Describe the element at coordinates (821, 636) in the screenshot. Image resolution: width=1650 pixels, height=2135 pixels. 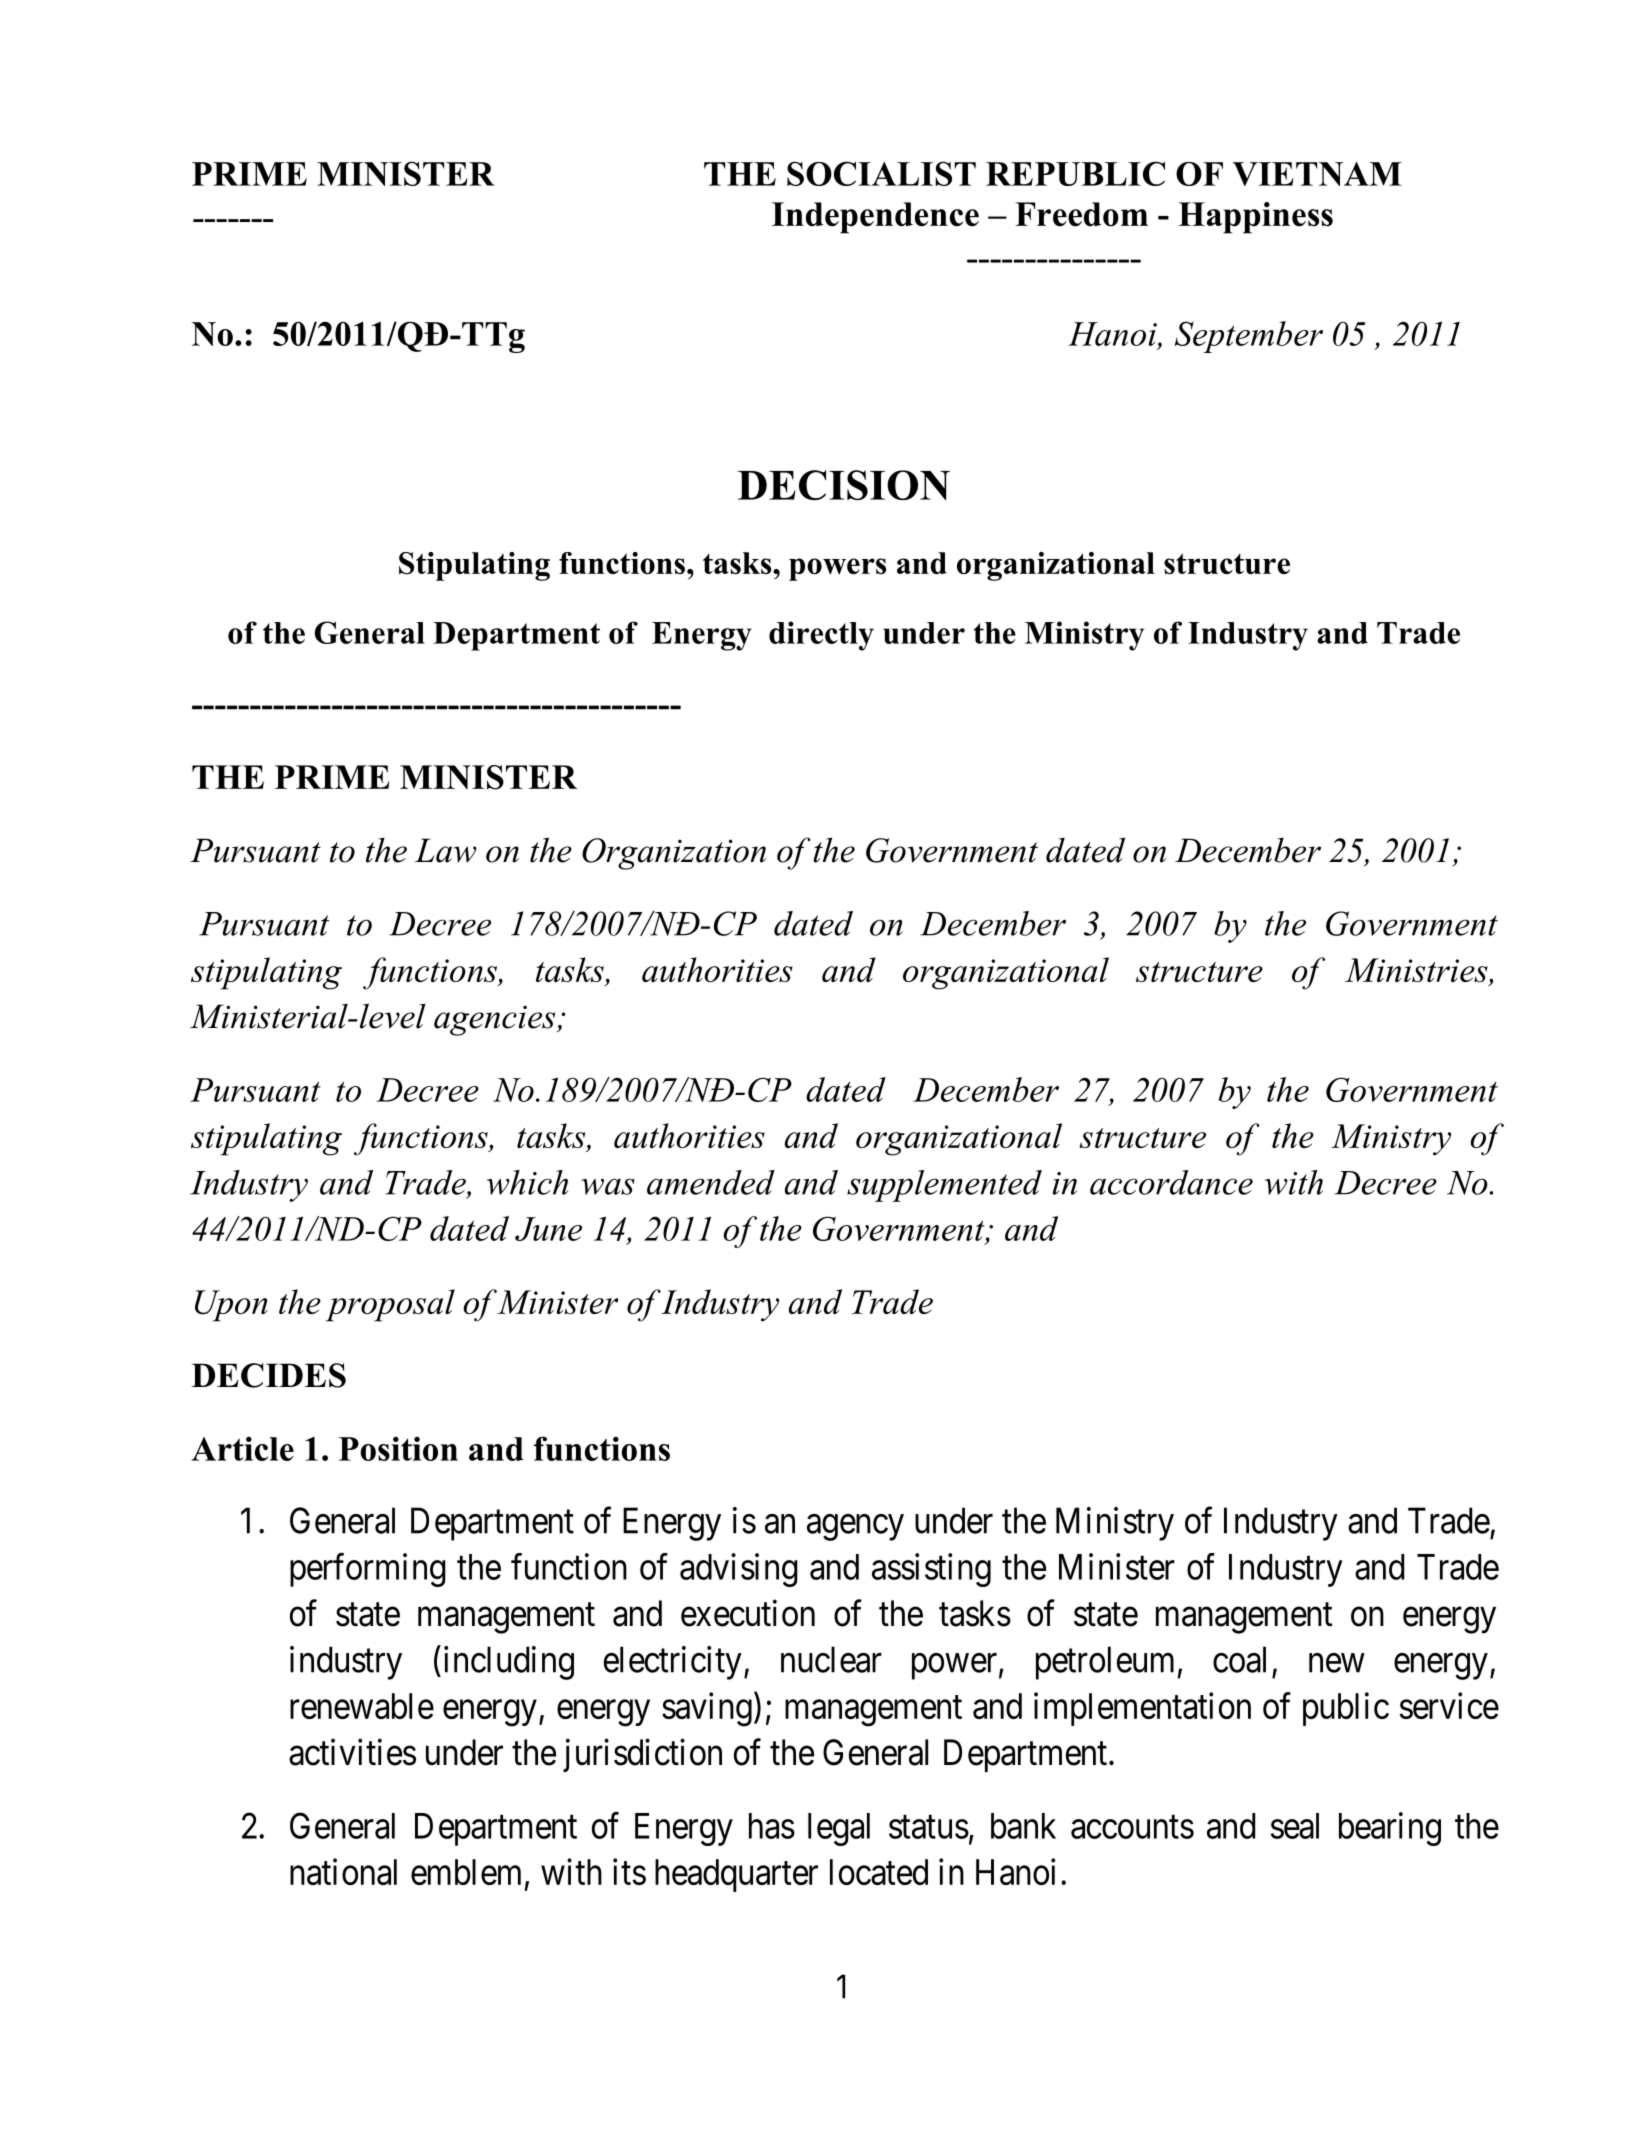
I see `directly` at that location.
